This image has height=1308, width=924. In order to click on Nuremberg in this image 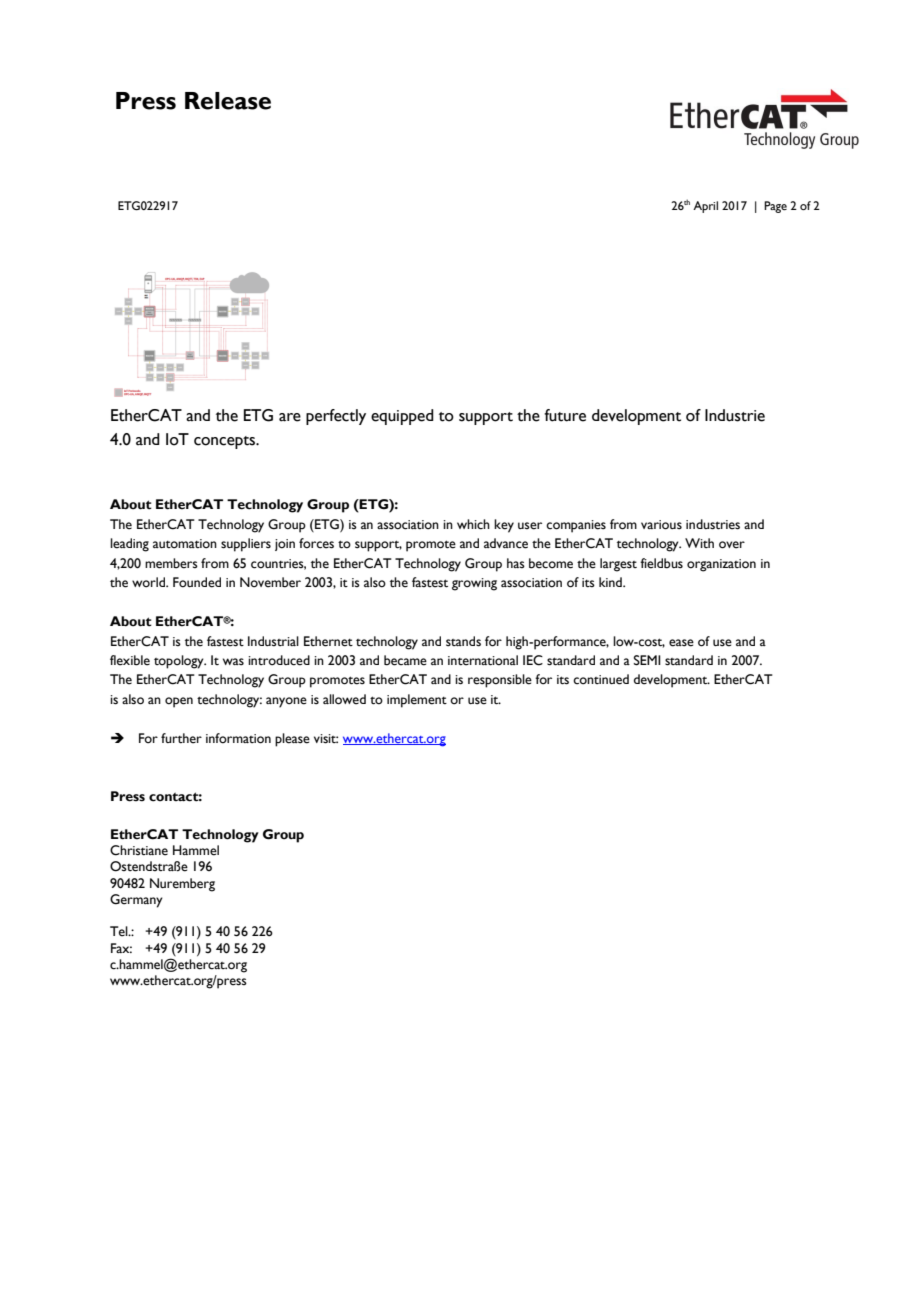, I will do `click(182, 885)`.
